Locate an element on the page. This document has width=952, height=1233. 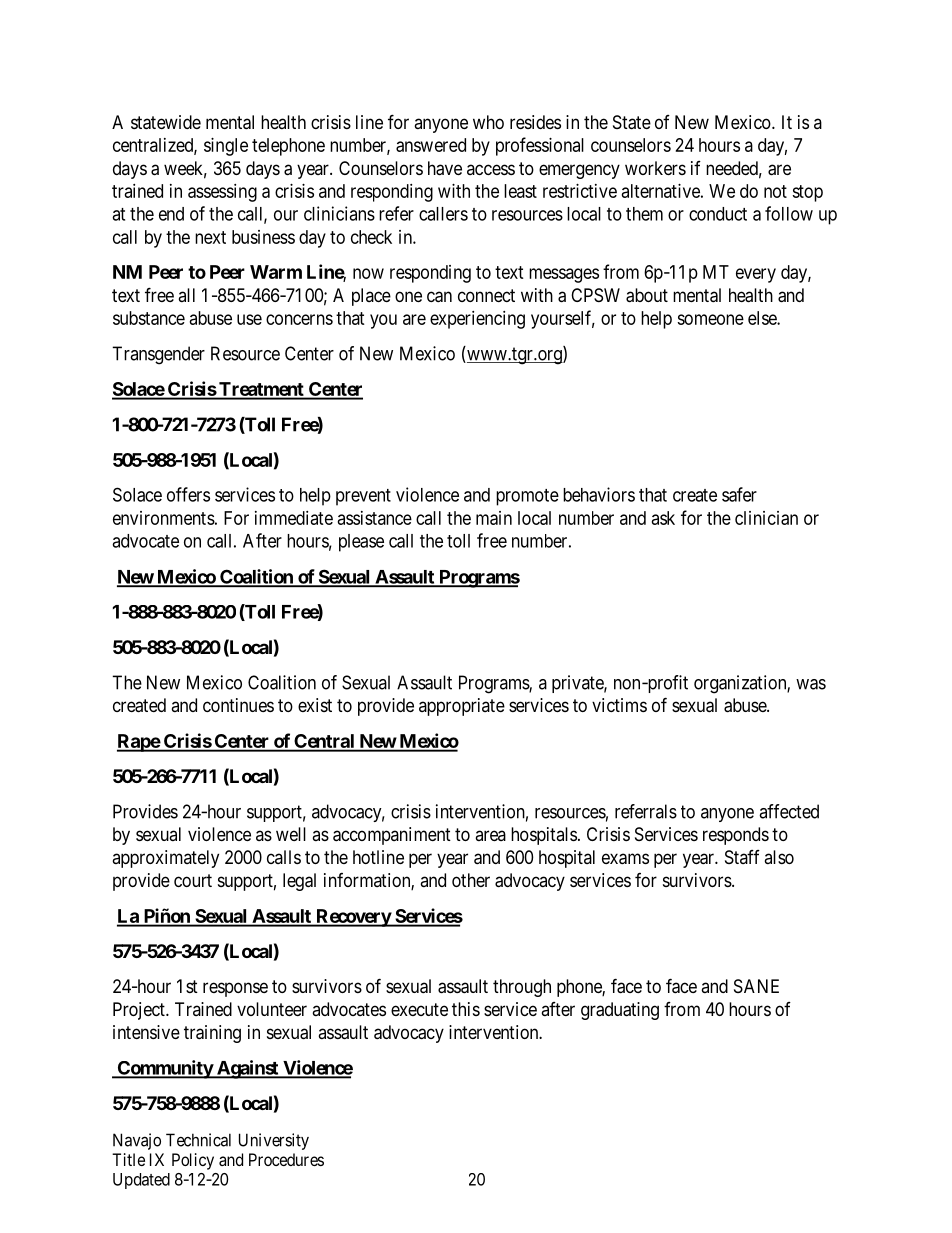
someone is located at coordinates (710, 319).
